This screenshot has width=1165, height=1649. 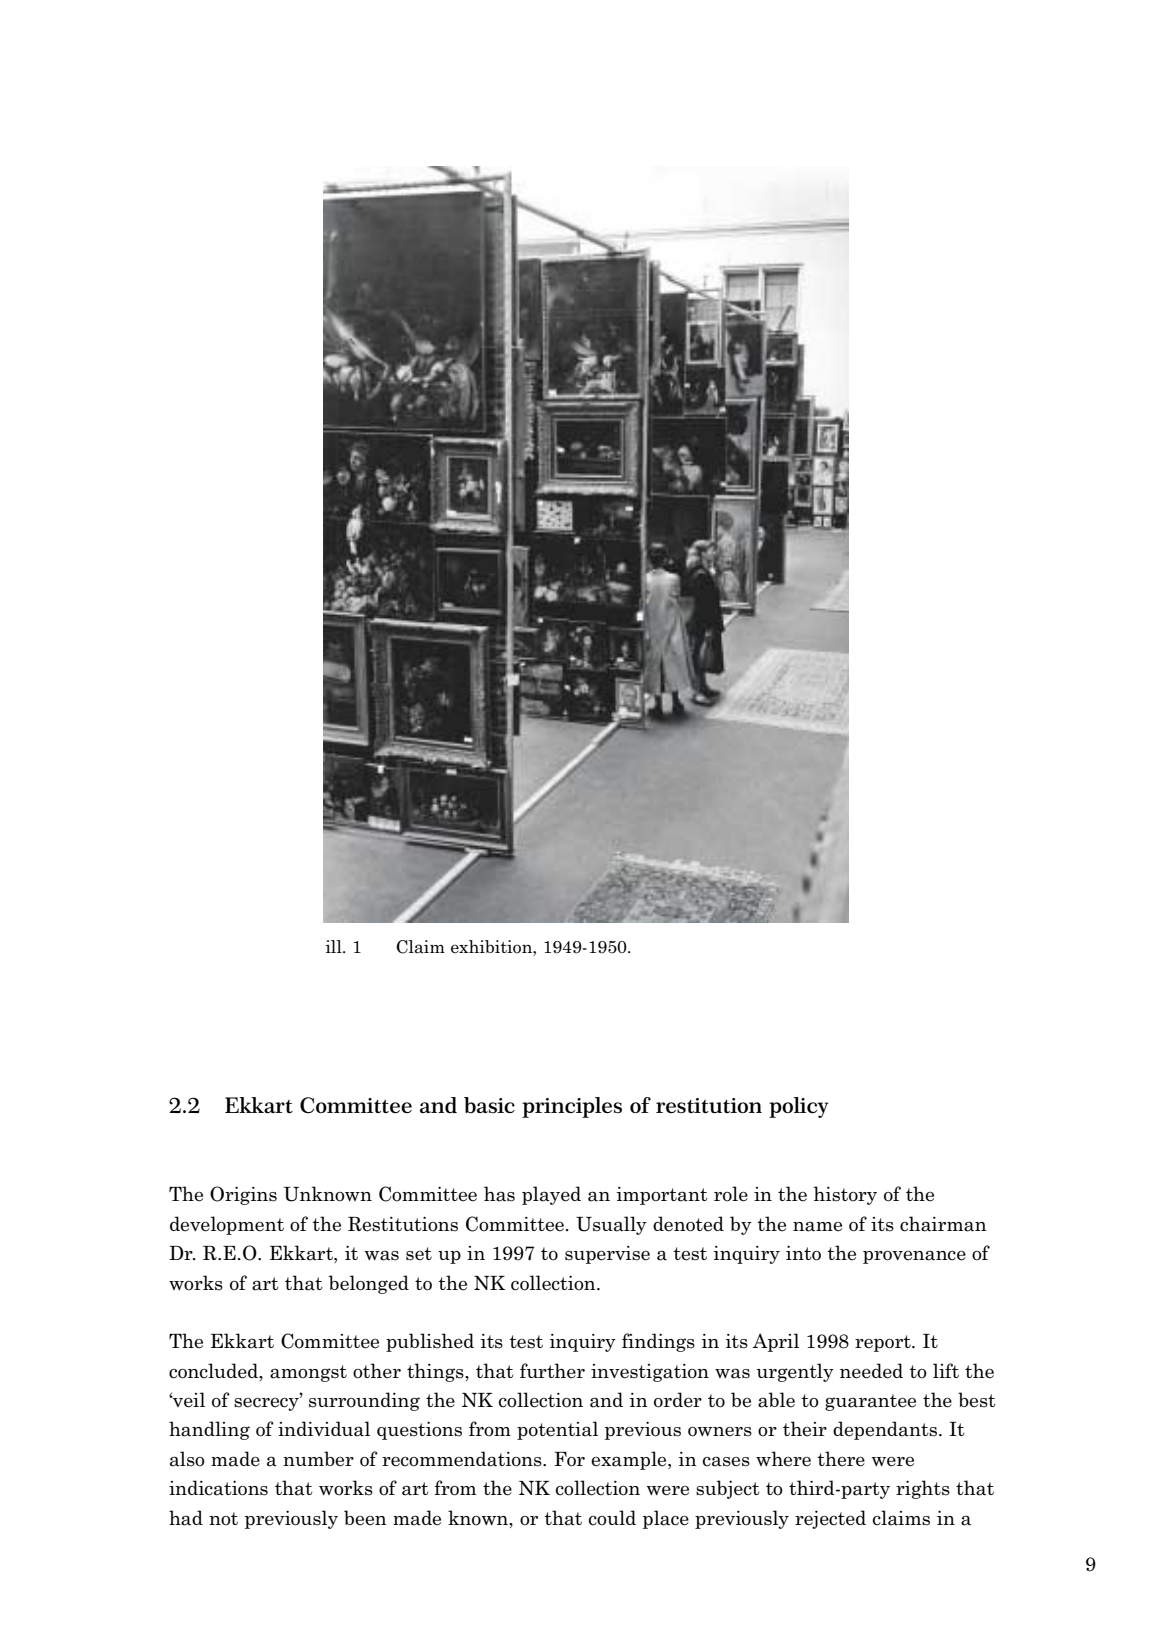 I want to click on policy, so click(x=798, y=1107).
